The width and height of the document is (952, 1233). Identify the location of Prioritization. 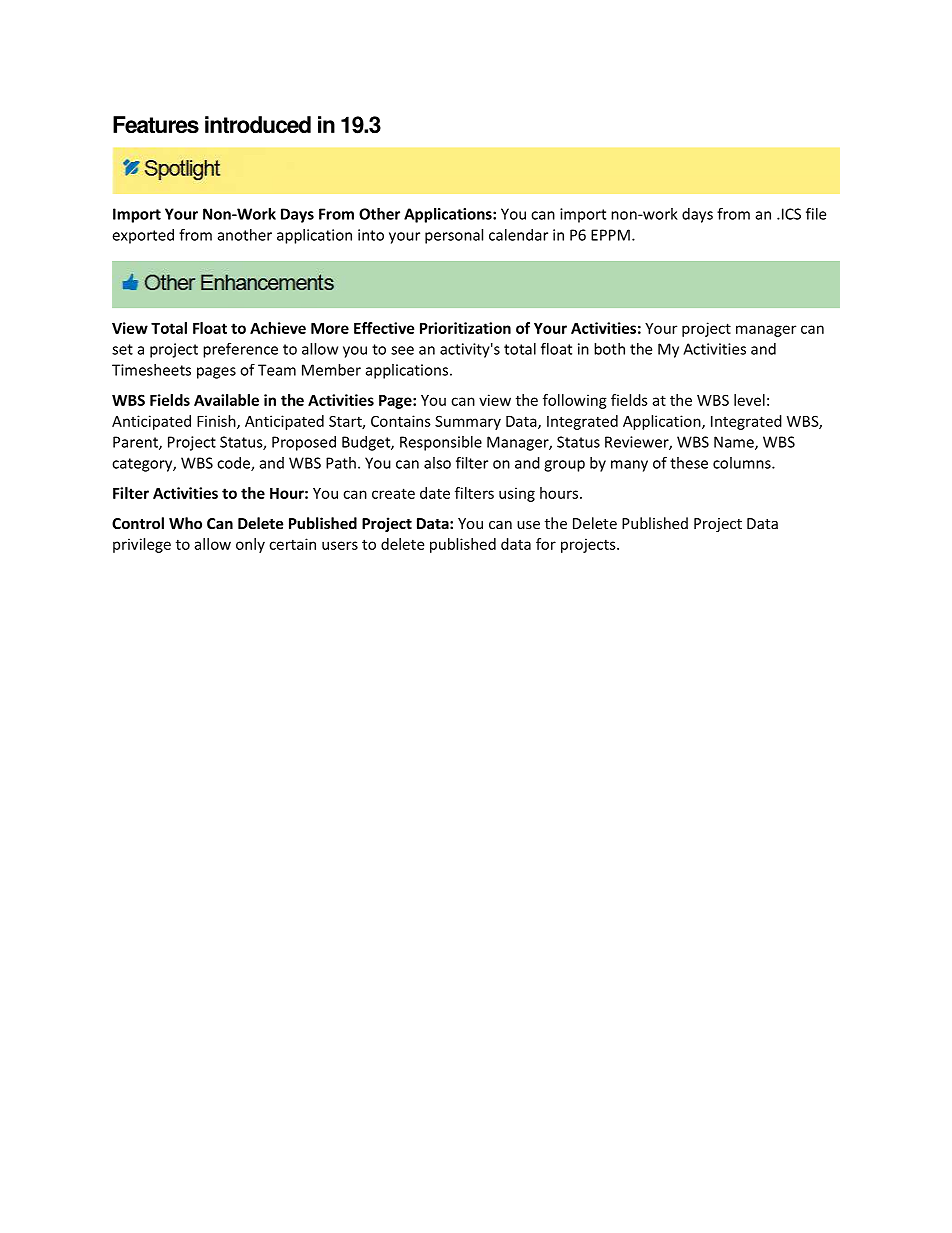
(465, 328).
